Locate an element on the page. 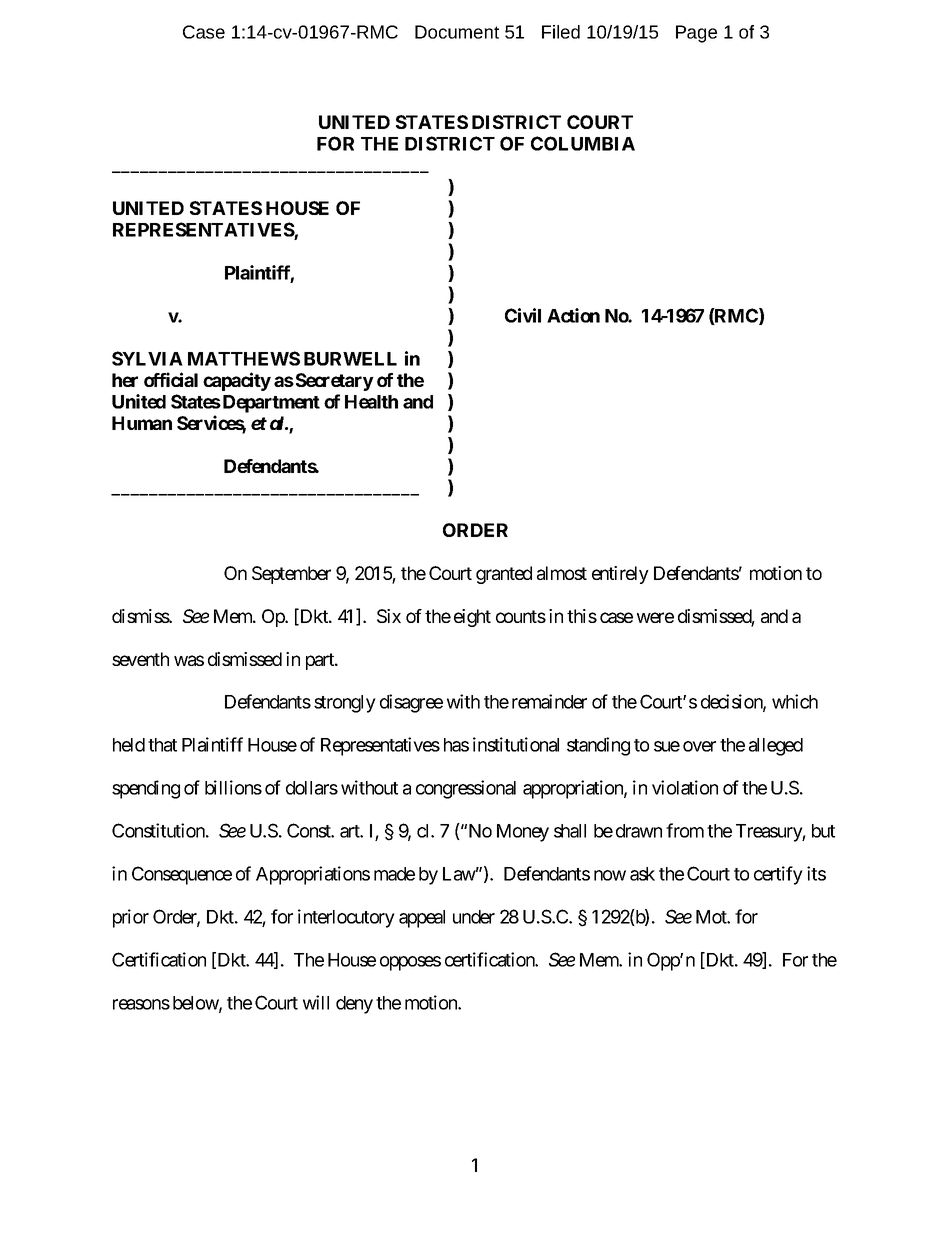 The height and width of the image is (1233, 952). Filed is located at coordinates (561, 32).
